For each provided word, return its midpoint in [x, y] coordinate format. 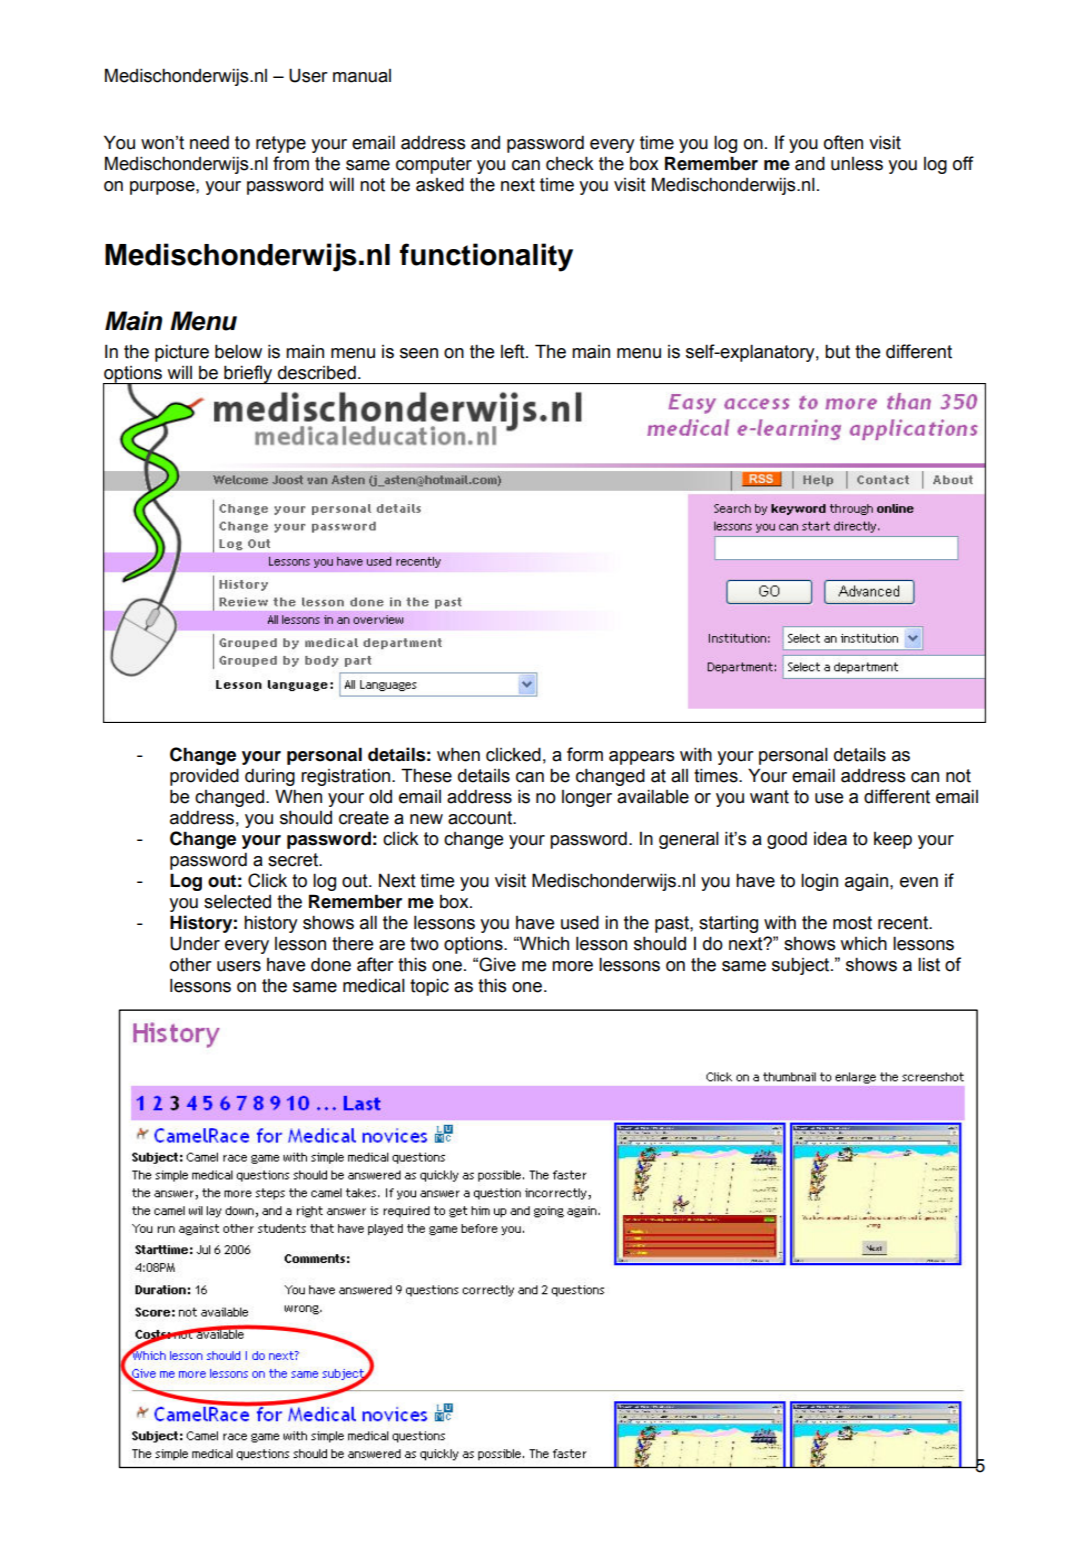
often [843, 142]
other [191, 964]
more [572, 966]
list [929, 964]
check [570, 163]
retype [281, 144]
